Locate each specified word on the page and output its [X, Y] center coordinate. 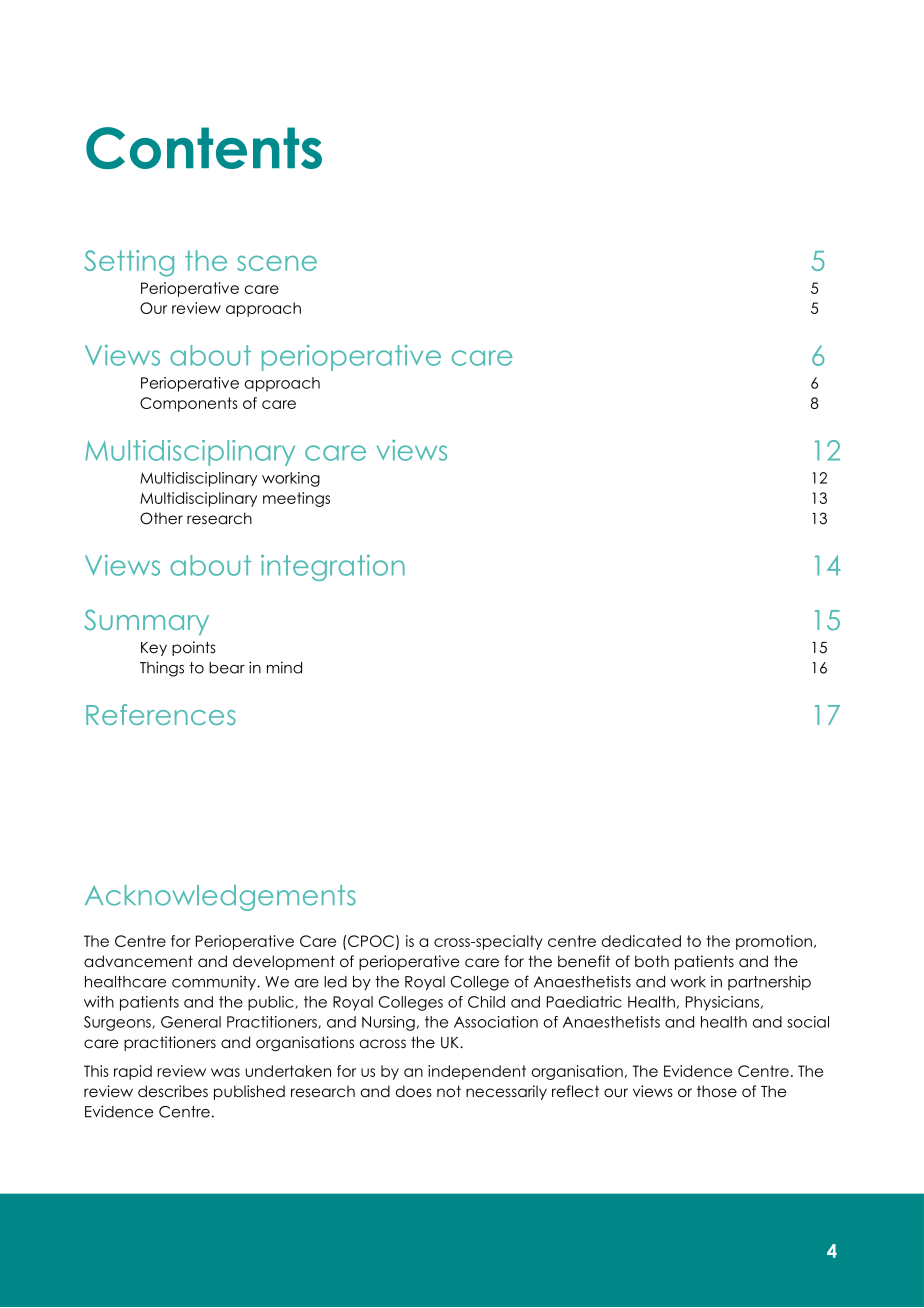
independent [477, 1072]
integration [333, 568]
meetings [296, 499]
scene [277, 263]
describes [173, 1091]
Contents [204, 148]
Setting [129, 263]
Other [161, 518]
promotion [774, 942]
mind [284, 667]
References [161, 714]
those [717, 1091]
